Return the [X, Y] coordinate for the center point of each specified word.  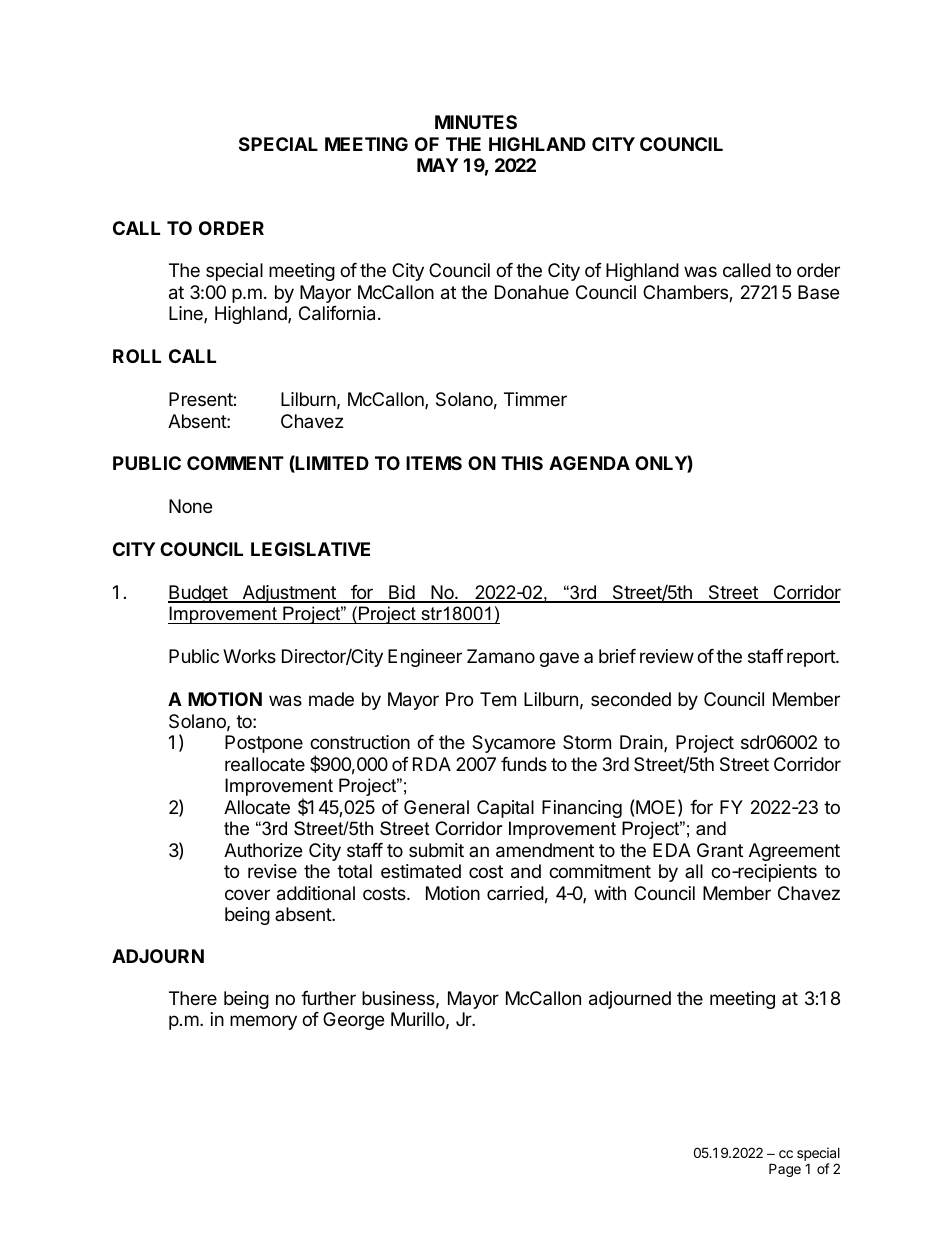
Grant [720, 850]
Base [818, 292]
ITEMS [434, 463]
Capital [505, 809]
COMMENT [235, 463]
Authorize [263, 850]
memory [263, 1022]
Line [187, 314]
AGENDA [589, 463]
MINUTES [476, 122]
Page [785, 1170]
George [353, 1021]
